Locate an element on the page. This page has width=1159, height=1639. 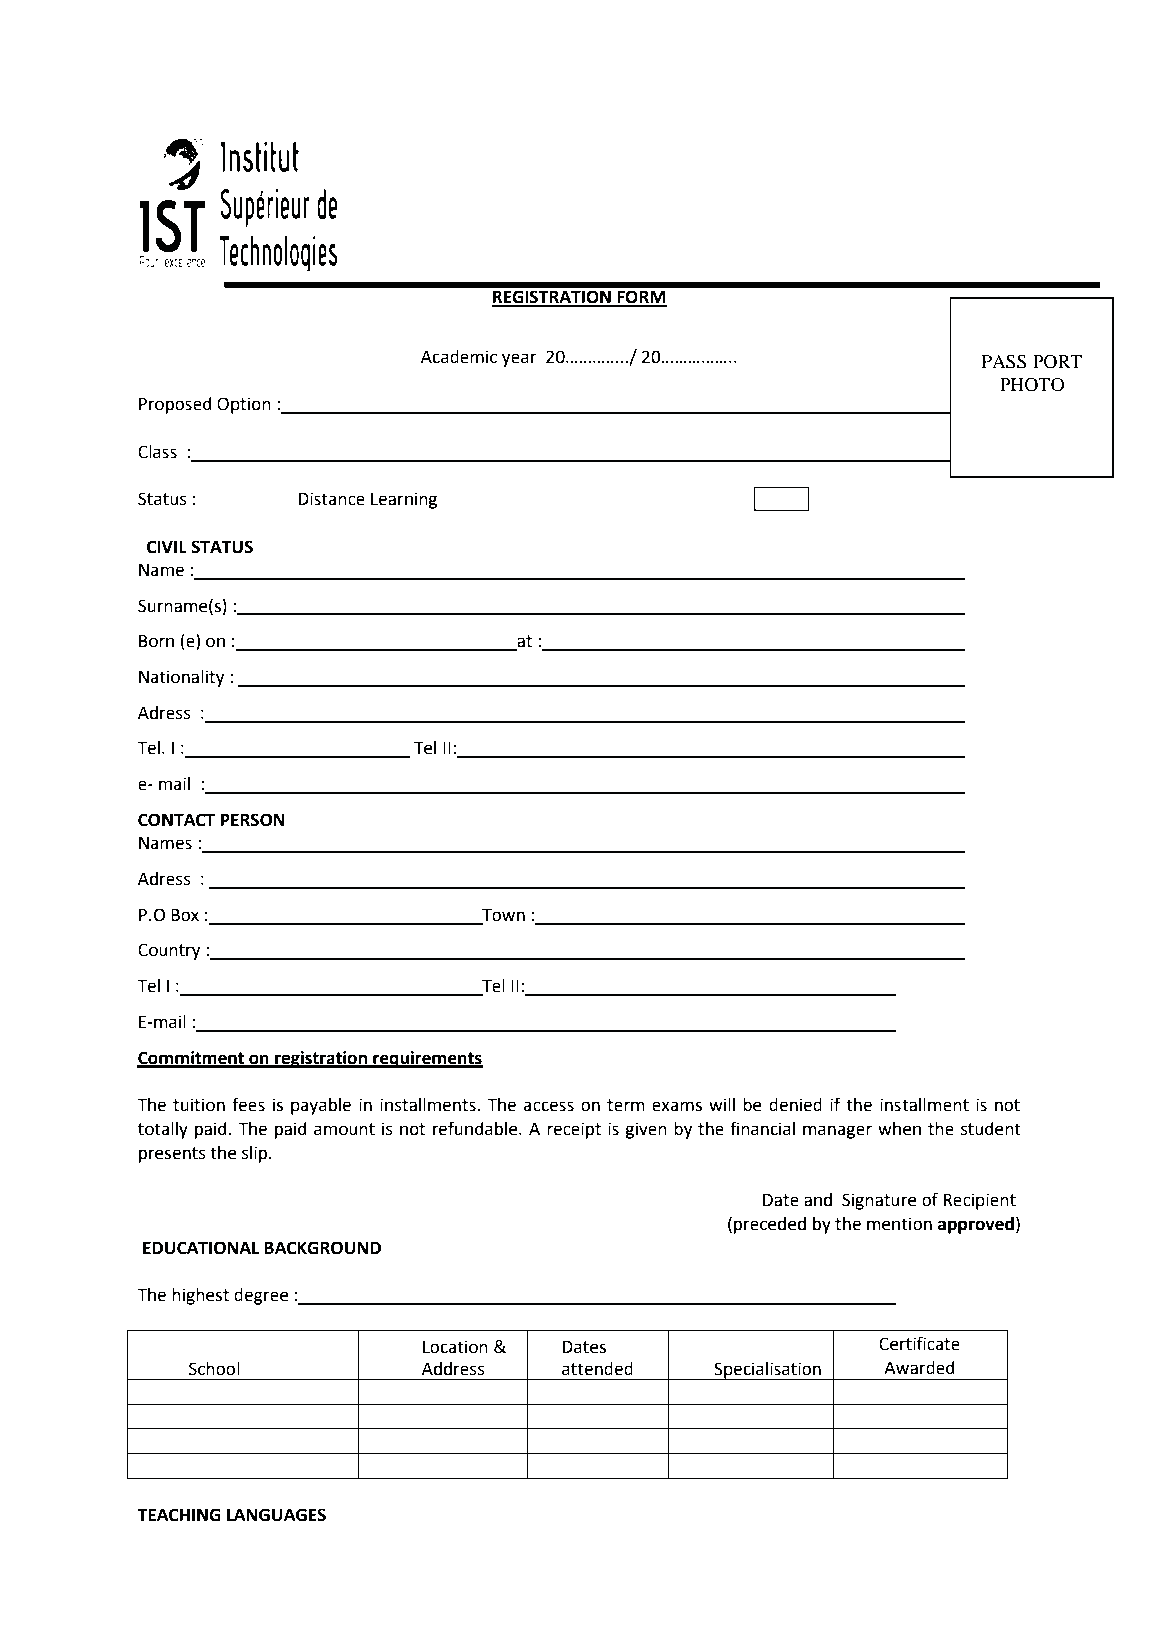
year is located at coordinates (519, 360).
